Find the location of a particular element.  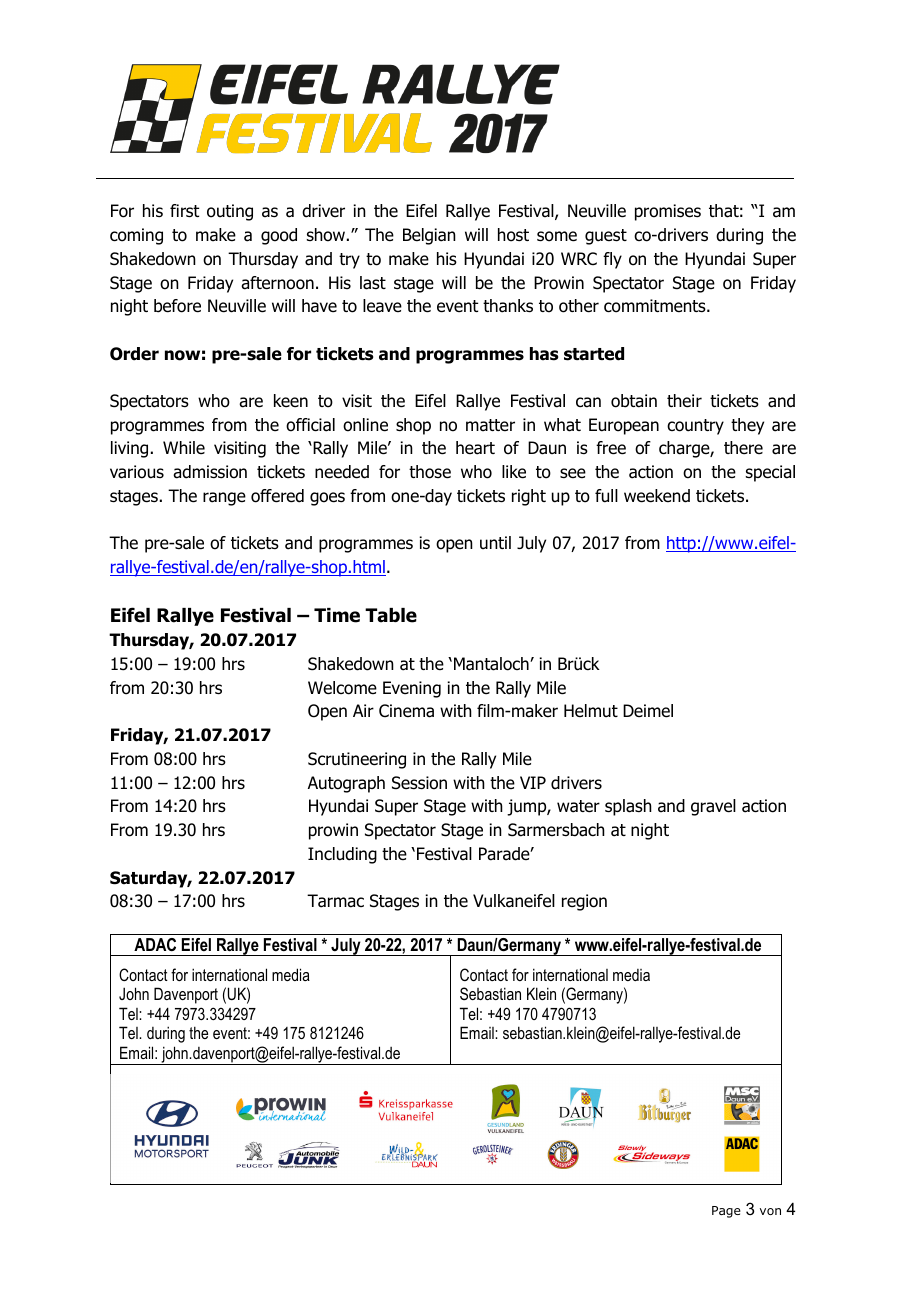

Page is located at coordinates (726, 1212).
